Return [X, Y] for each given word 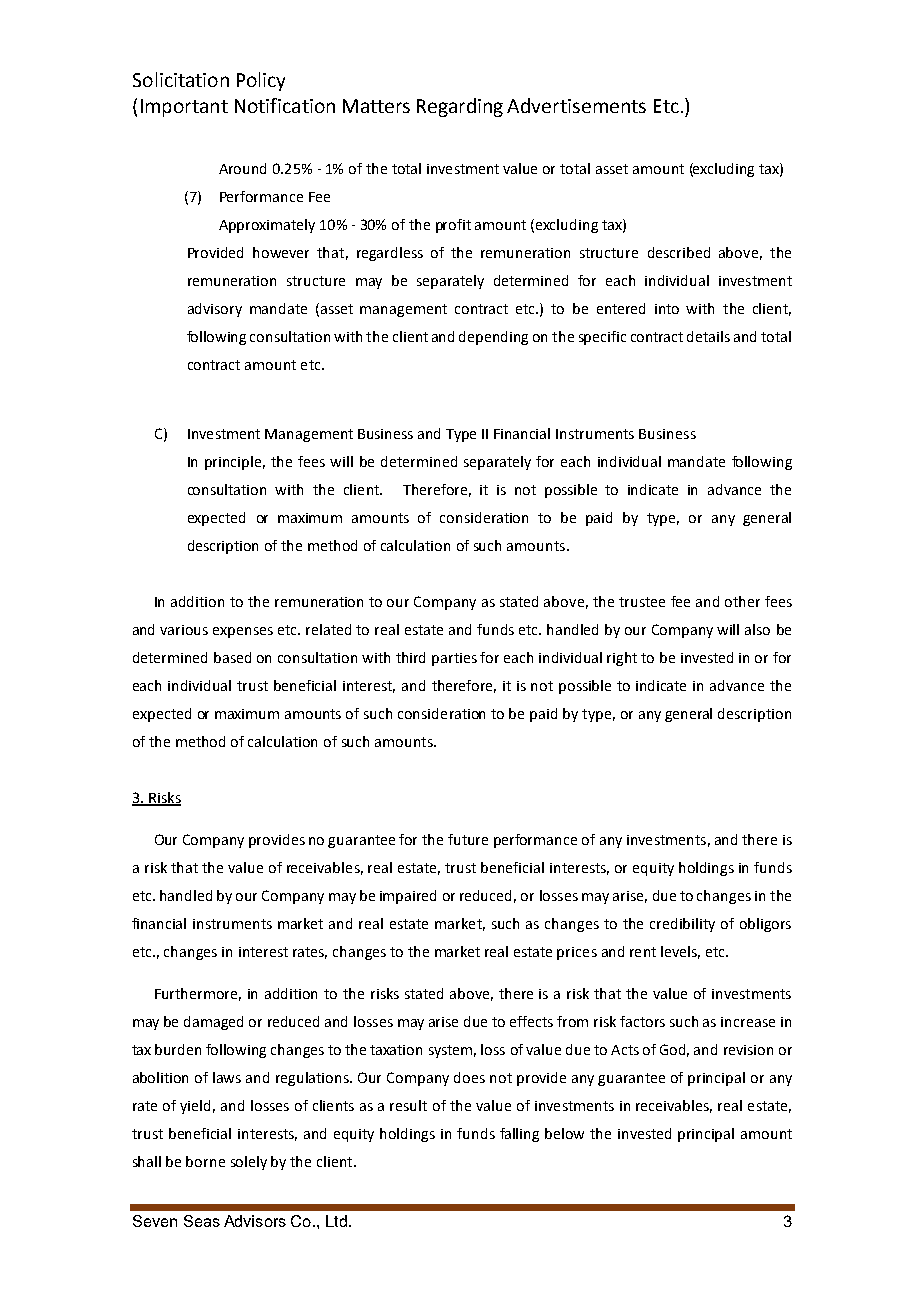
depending [493, 338]
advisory [215, 310]
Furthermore [198, 994]
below [564, 1133]
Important [184, 108]
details [708, 336]
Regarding [460, 107]
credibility [682, 925]
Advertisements [576, 105]
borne [205, 1161]
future [468, 839]
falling [519, 1135]
